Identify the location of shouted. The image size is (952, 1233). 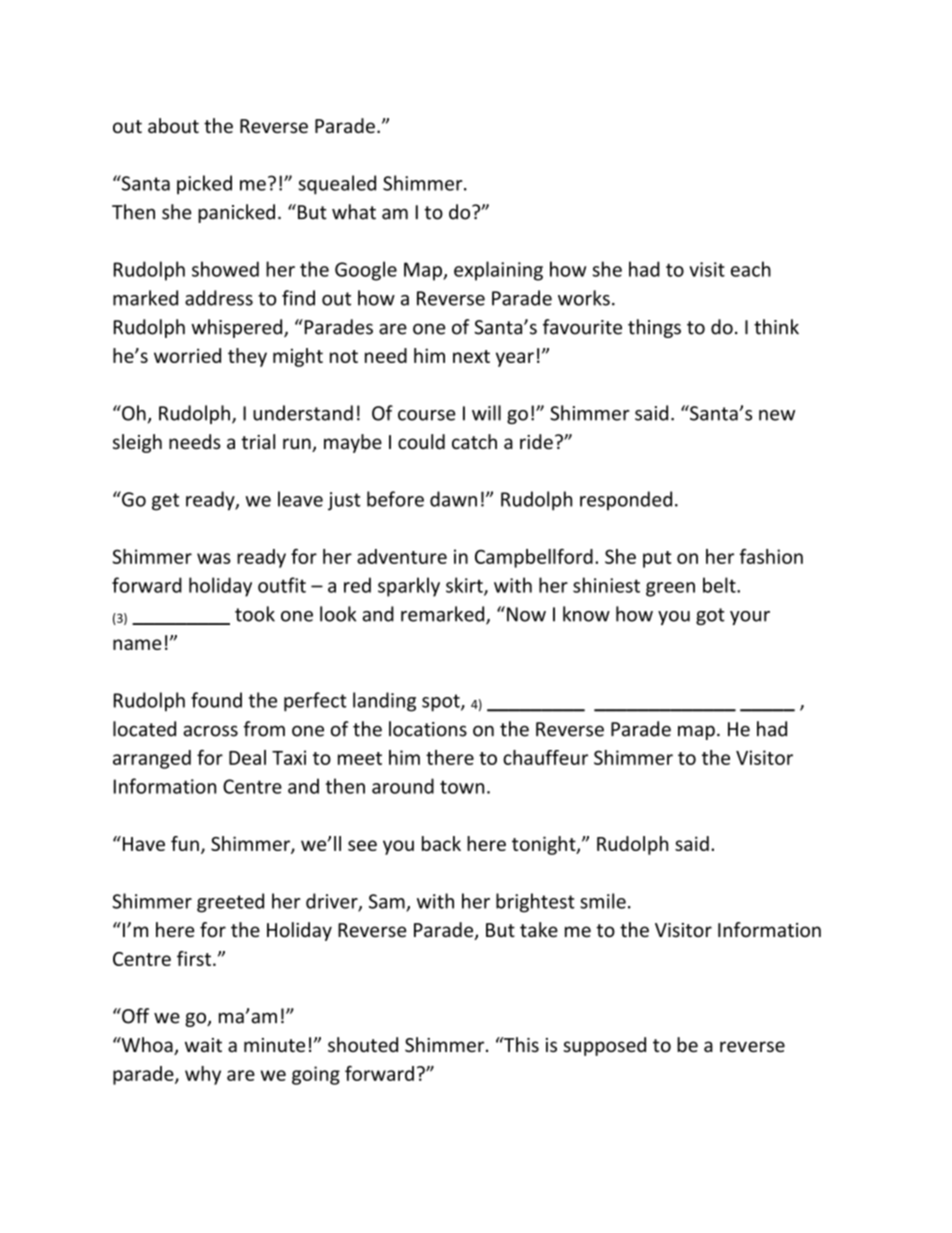
(363, 1044).
